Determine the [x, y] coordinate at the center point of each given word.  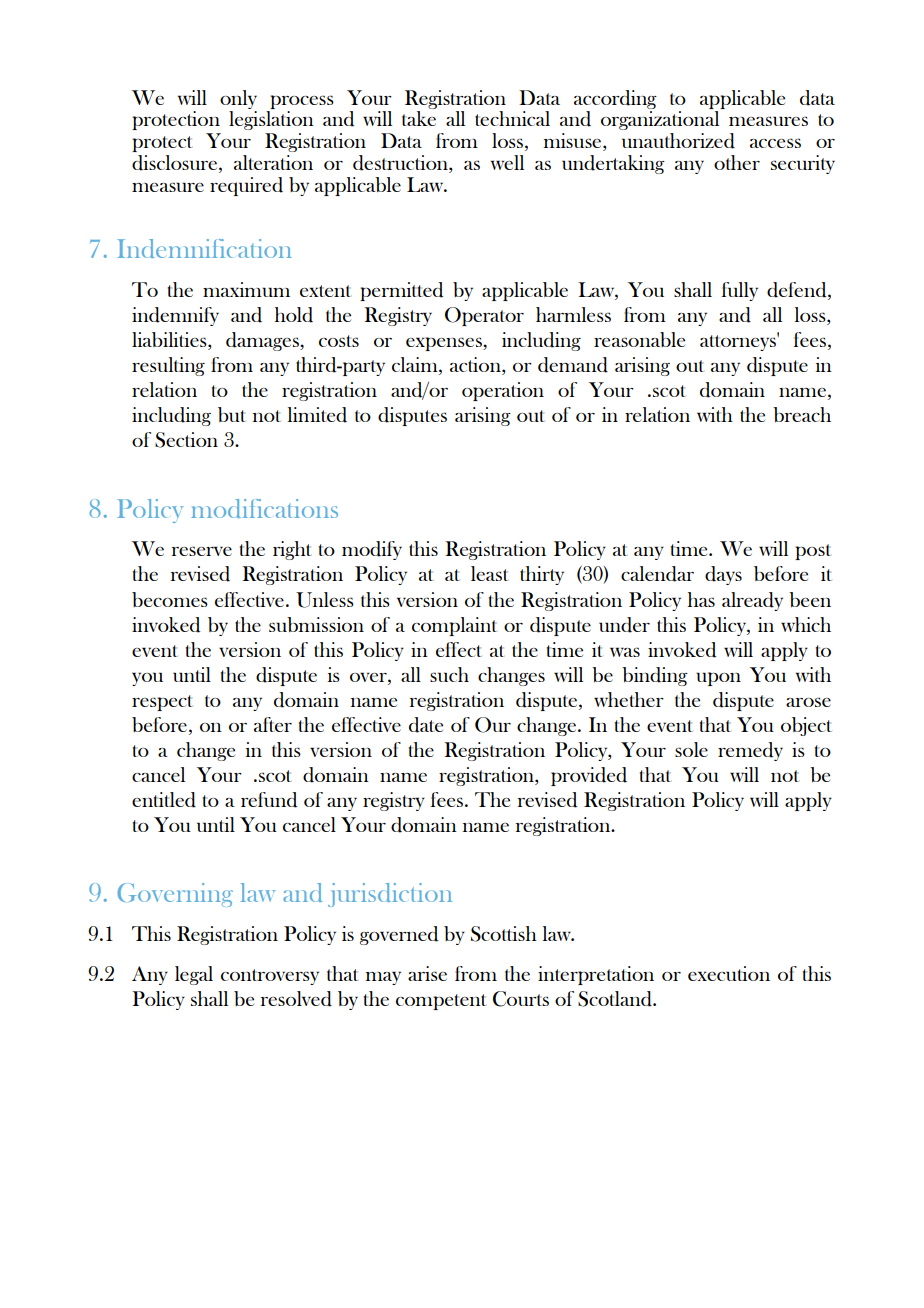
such [449, 674]
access [775, 143]
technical [512, 118]
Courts [521, 999]
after [273, 724]
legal [194, 975]
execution [729, 973]
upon [718, 679]
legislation [271, 120]
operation [503, 391]
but [232, 414]
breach [802, 414]
